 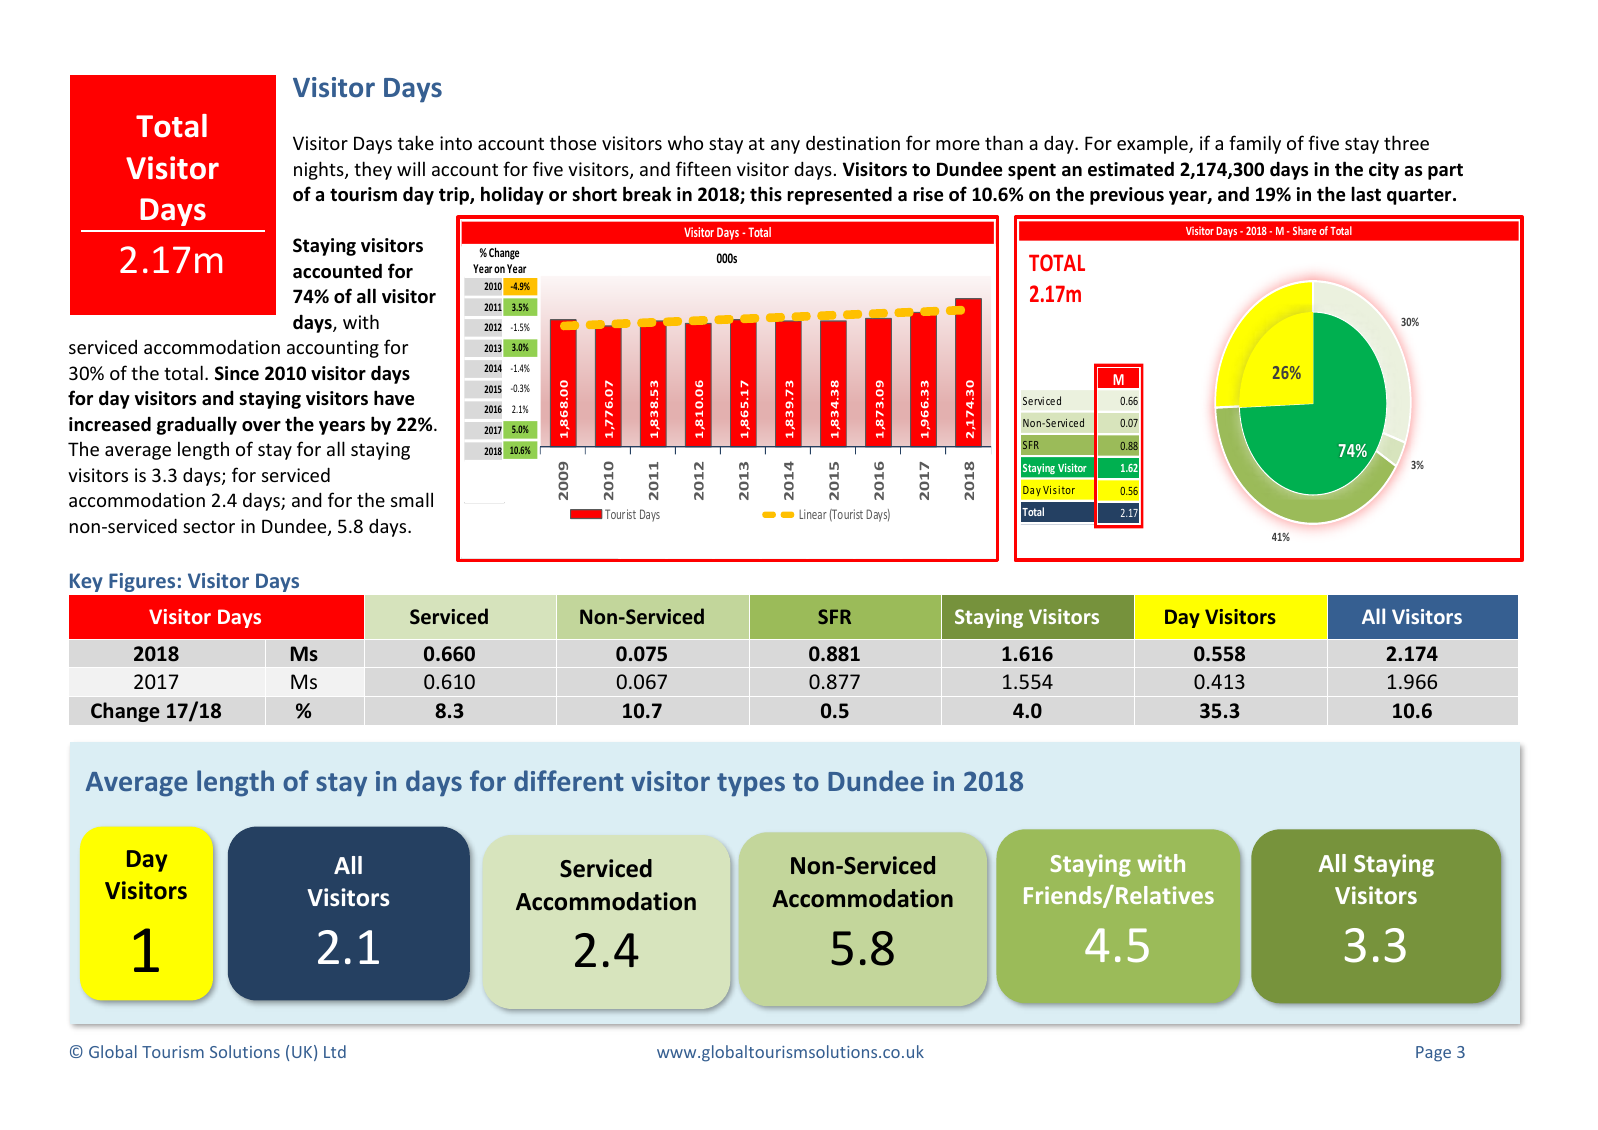 I want to click on family, so click(x=1255, y=144).
